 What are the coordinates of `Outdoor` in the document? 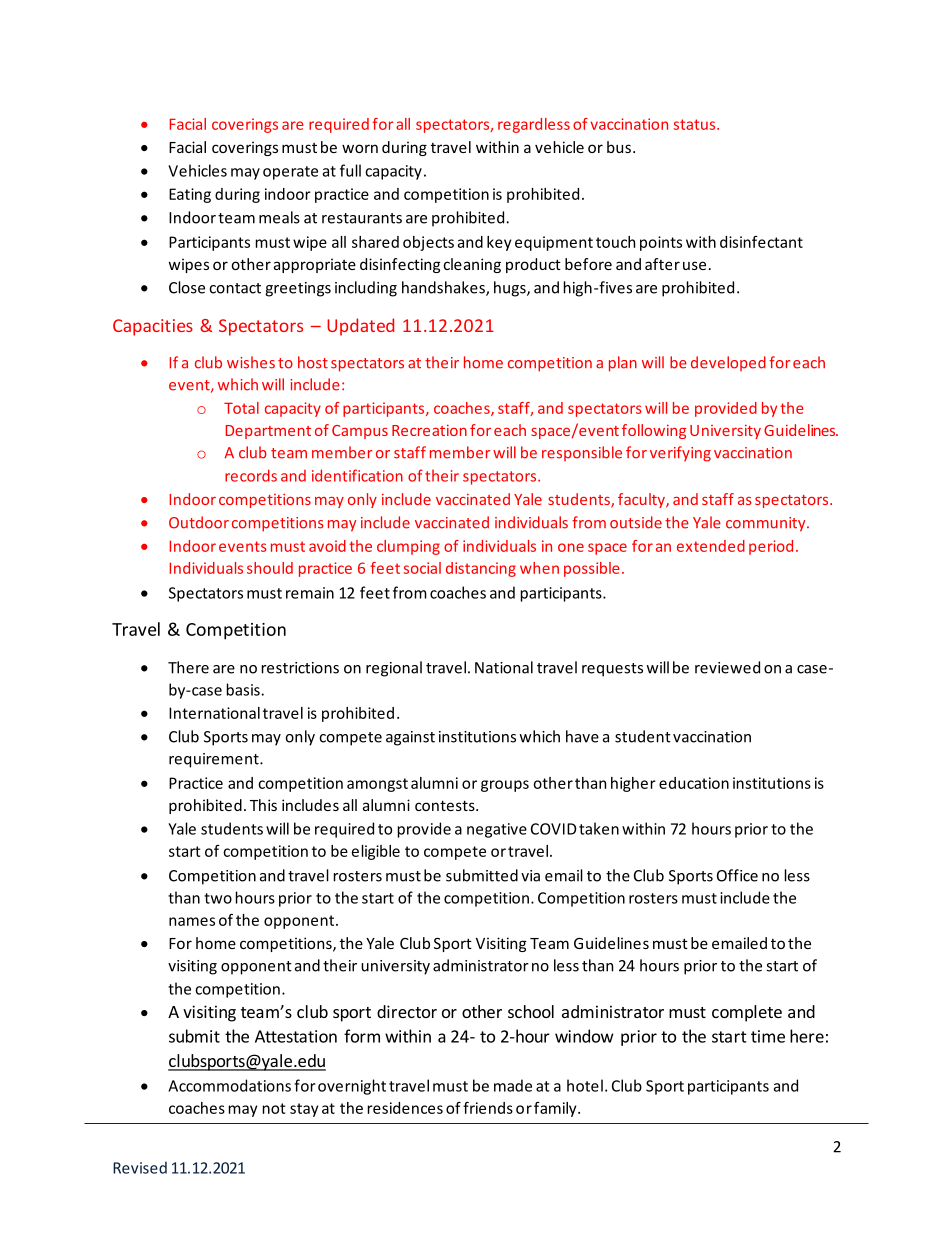 It's located at (199, 522).
